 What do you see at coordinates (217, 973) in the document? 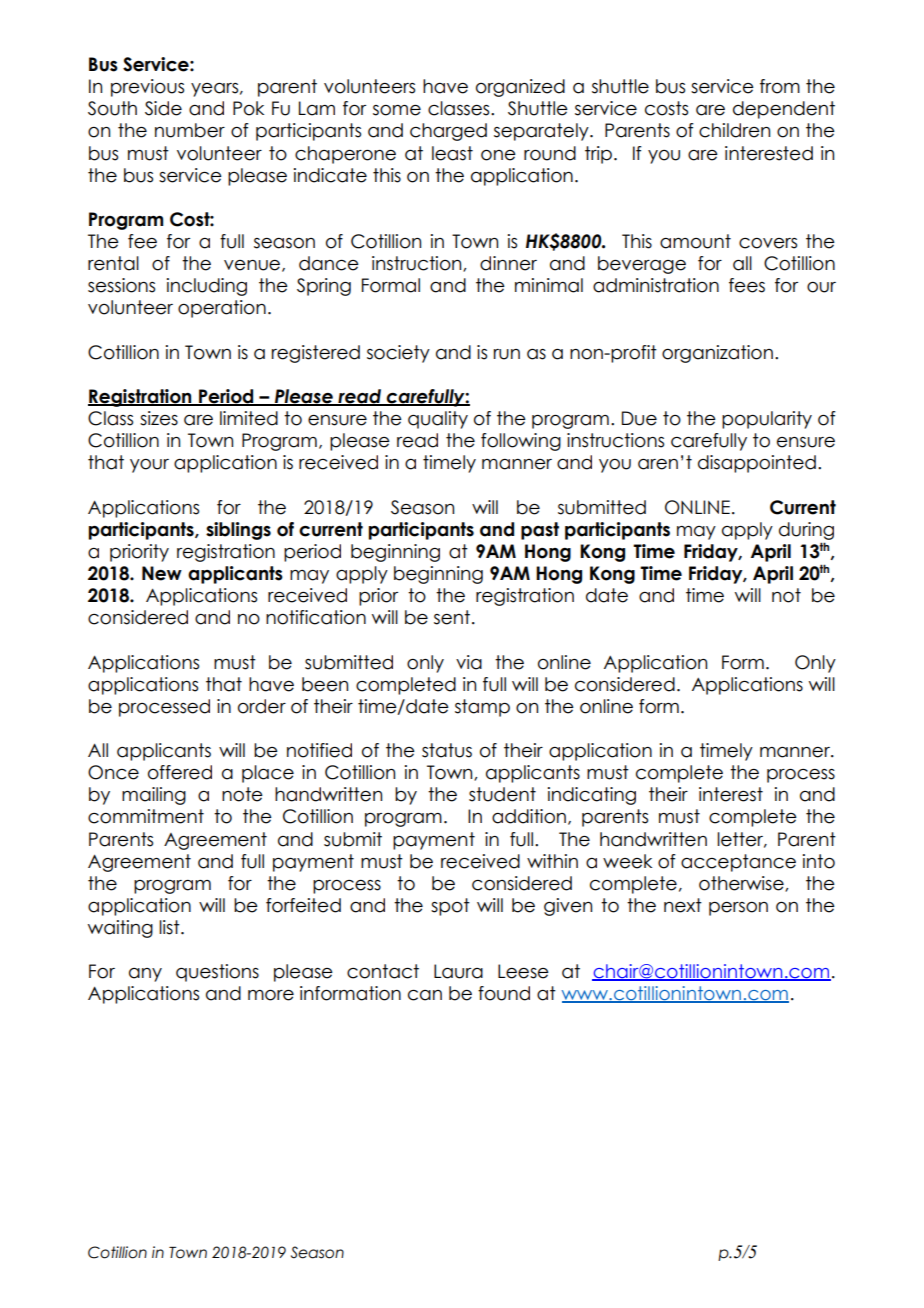
I see `questions` at bounding box center [217, 973].
